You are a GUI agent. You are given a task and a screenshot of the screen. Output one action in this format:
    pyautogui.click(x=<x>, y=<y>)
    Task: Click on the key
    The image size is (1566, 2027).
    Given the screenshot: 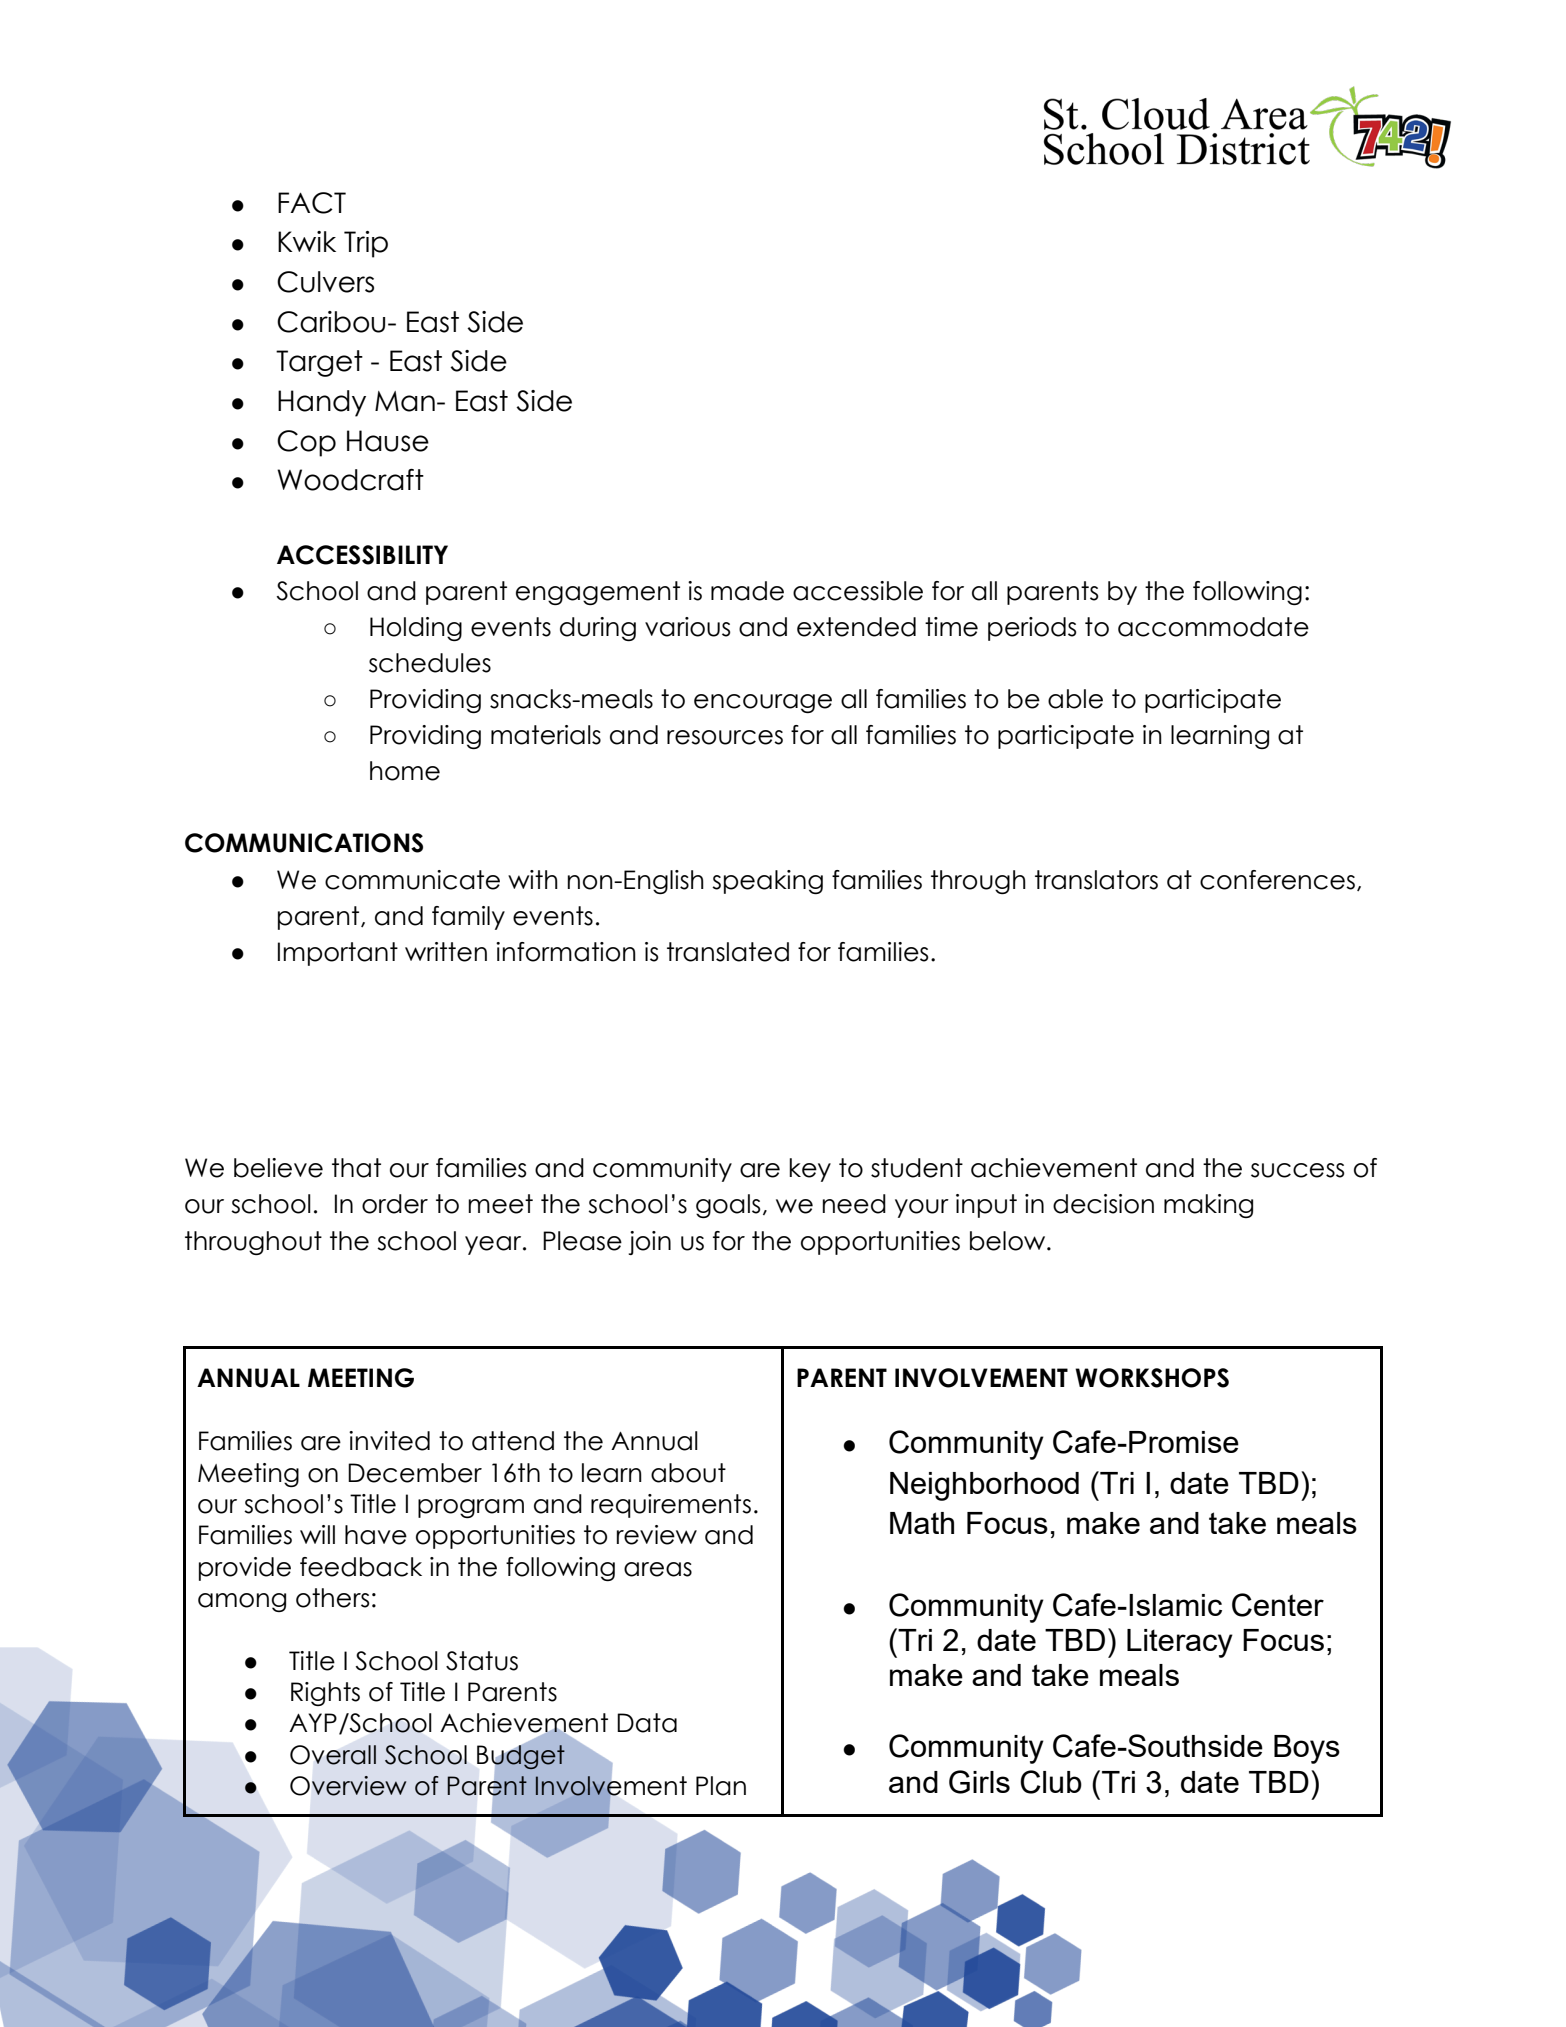 What is the action you would take?
    pyautogui.click(x=810, y=1170)
